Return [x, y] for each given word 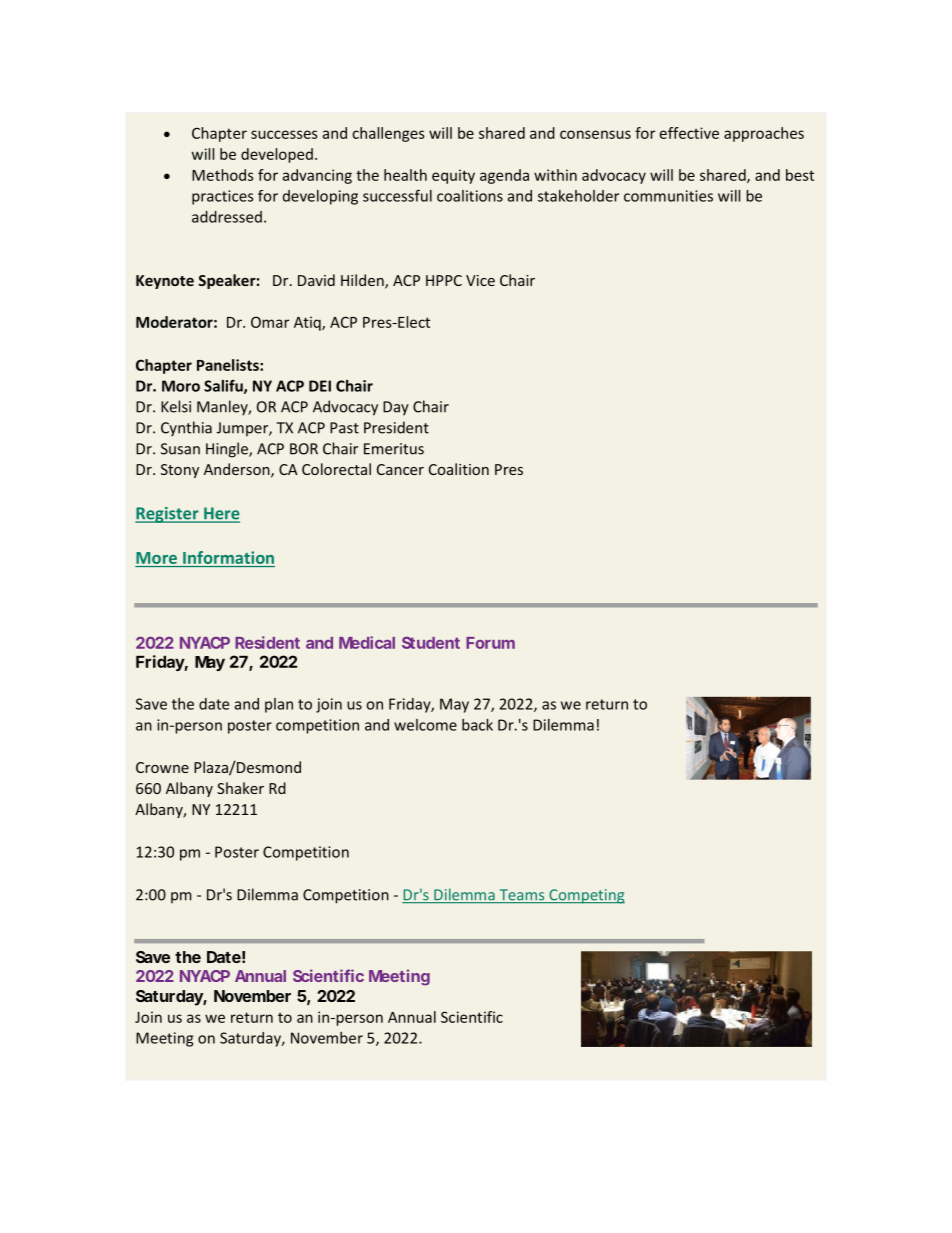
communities [668, 196]
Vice [480, 280]
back [477, 725]
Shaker [240, 788]
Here [221, 514]
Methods [223, 175]
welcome [425, 725]
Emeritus [394, 449]
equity [453, 176]
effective [689, 133]
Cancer [400, 469]
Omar [270, 322]
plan [279, 705]
